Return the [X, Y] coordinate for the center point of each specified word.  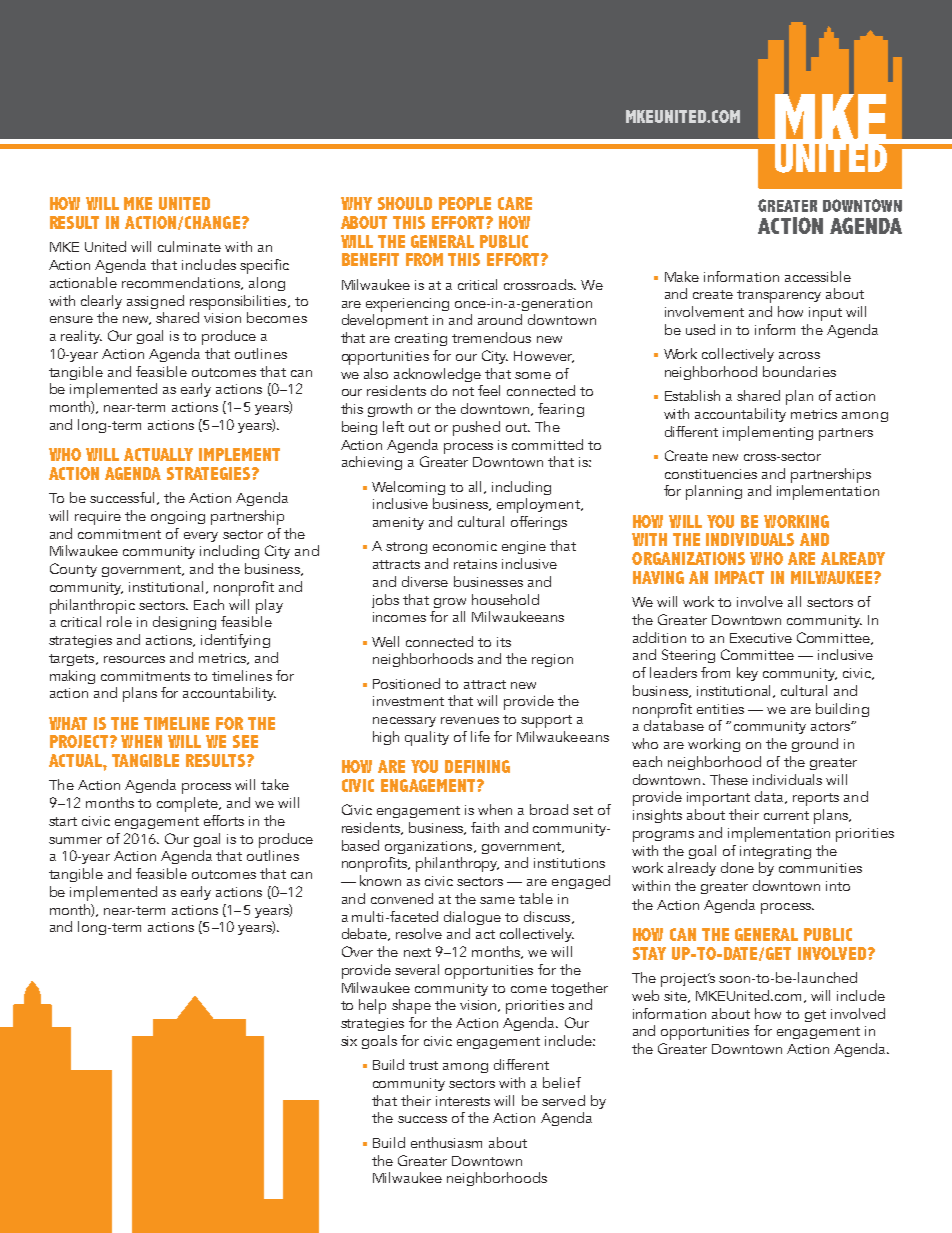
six [349, 1041]
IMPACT [739, 577]
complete [189, 804]
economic [465, 546]
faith [485, 827]
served [563, 1100]
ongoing [178, 517]
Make [682, 276]
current [786, 815]
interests [463, 1101]
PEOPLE [465, 203]
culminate [189, 246]
